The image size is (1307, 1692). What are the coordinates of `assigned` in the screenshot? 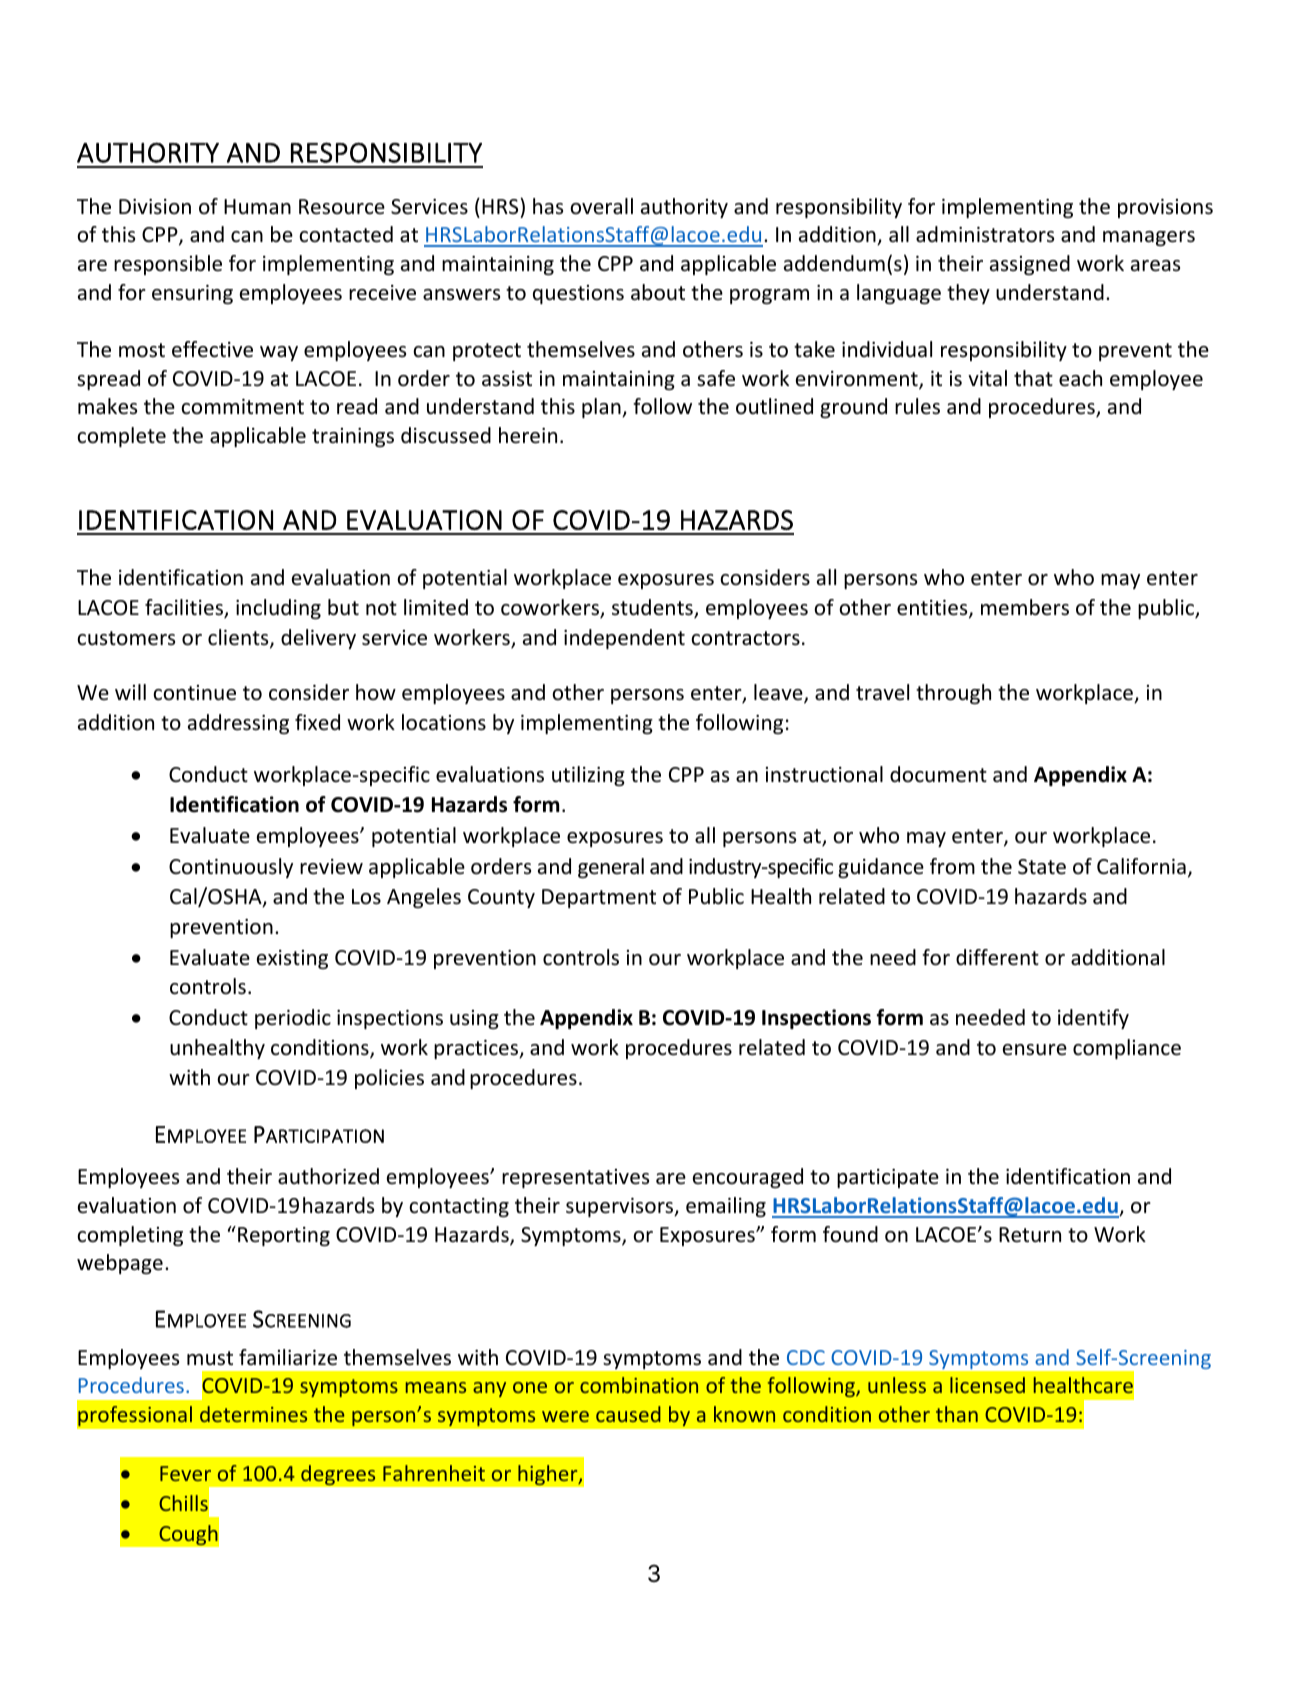 It's located at (1030, 265).
